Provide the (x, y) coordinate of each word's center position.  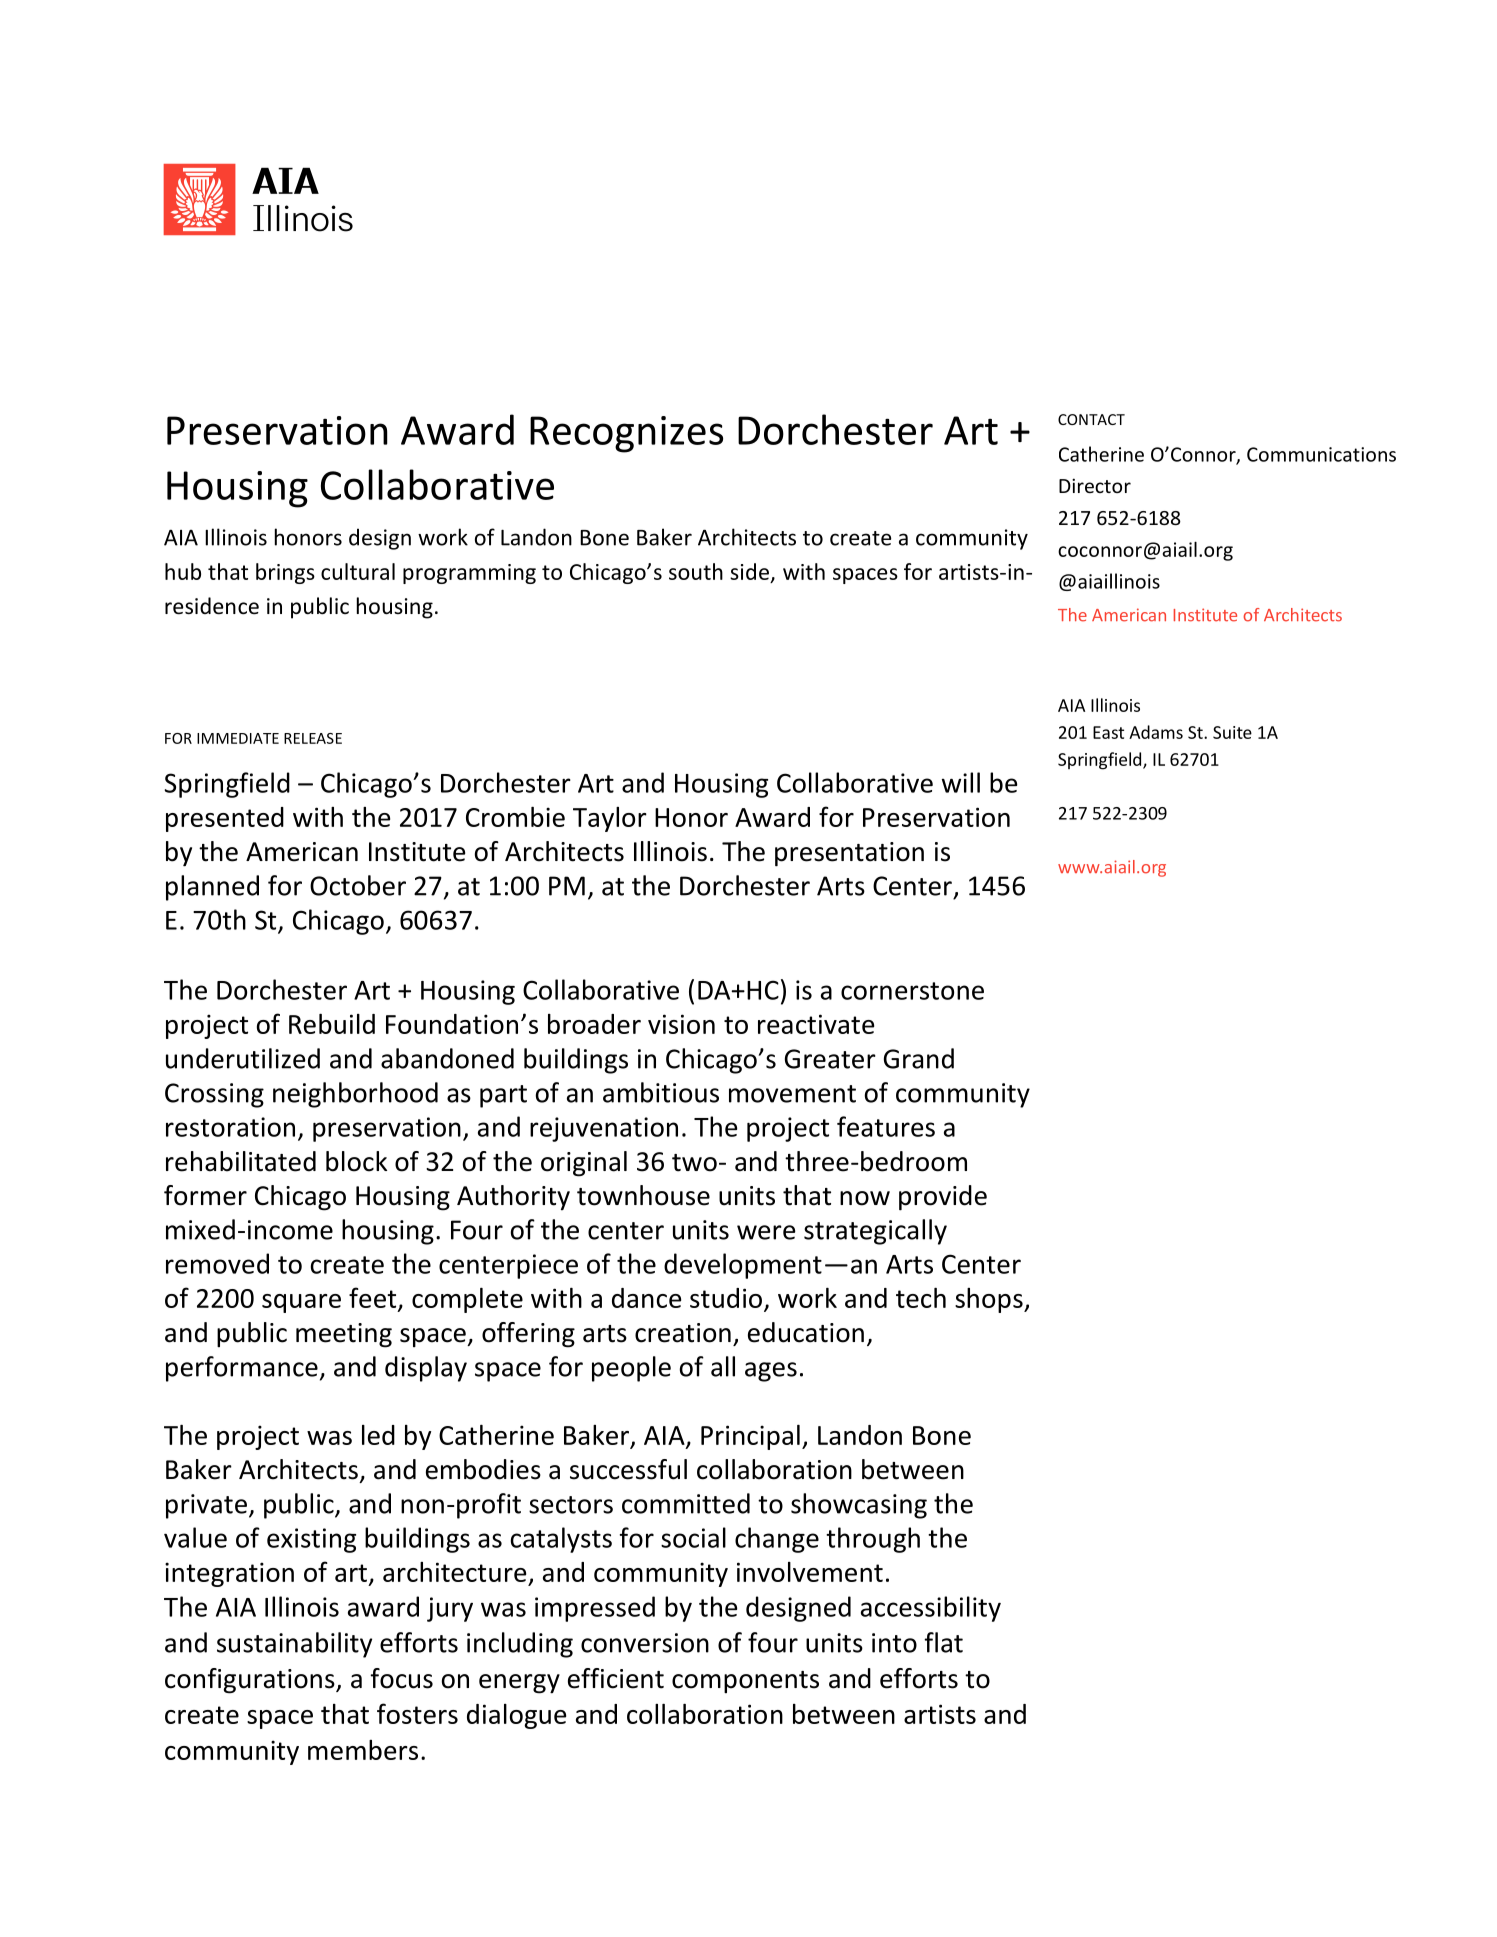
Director (1095, 485)
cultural (358, 571)
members (363, 1750)
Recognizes (626, 434)
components (745, 1682)
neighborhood (355, 1095)
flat (943, 1642)
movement (792, 1094)
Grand (919, 1058)
